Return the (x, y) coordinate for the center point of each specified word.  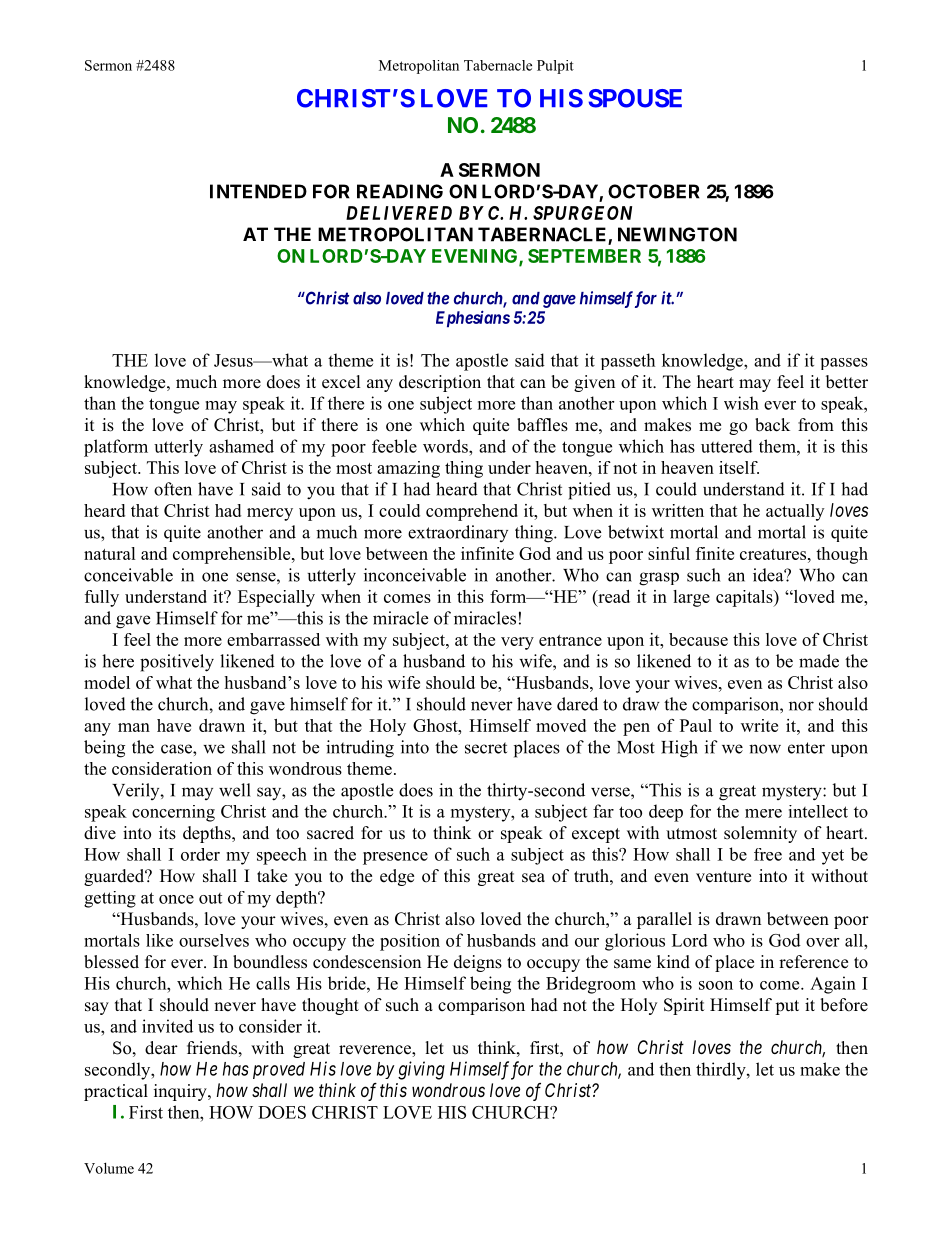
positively (177, 663)
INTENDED (258, 191)
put (787, 1007)
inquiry (181, 1092)
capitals (745, 598)
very (517, 643)
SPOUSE (635, 98)
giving (421, 1070)
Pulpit (555, 67)
